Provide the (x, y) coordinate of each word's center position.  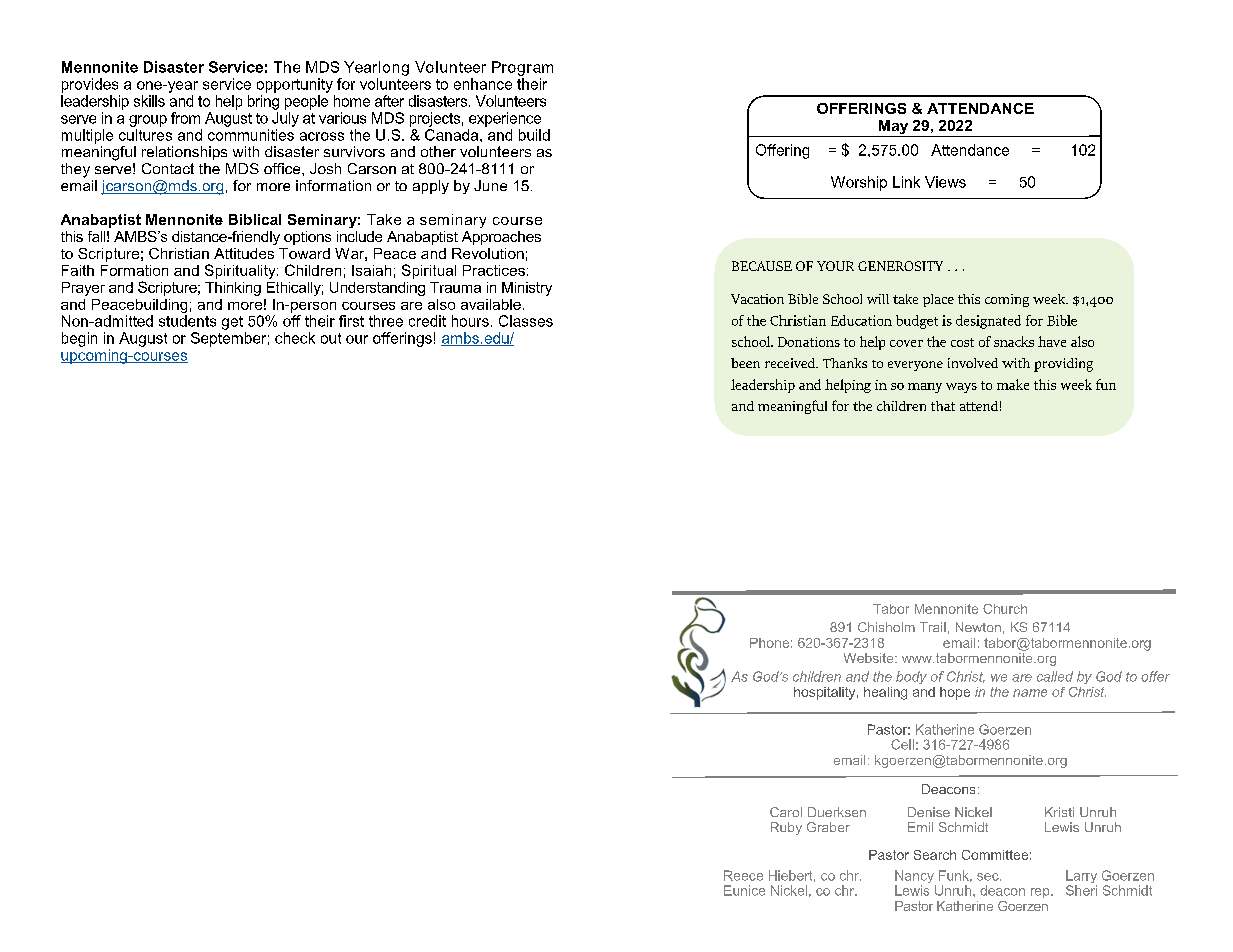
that (943, 406)
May (893, 128)
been (745, 363)
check (295, 338)
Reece (743, 875)
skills (149, 101)
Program (522, 68)
